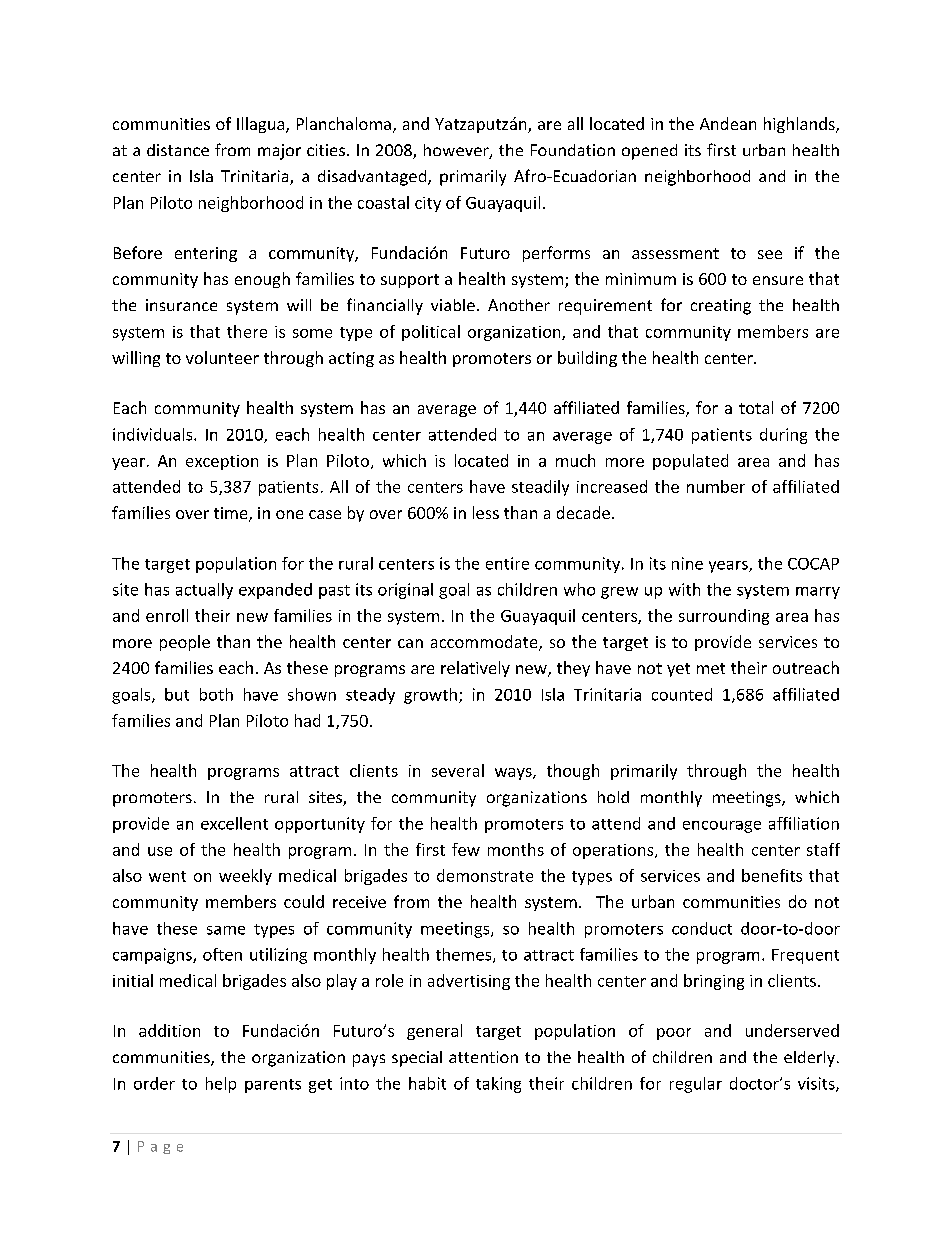  Describe the element at coordinates (690, 462) in the screenshot. I see `populated` at that location.
